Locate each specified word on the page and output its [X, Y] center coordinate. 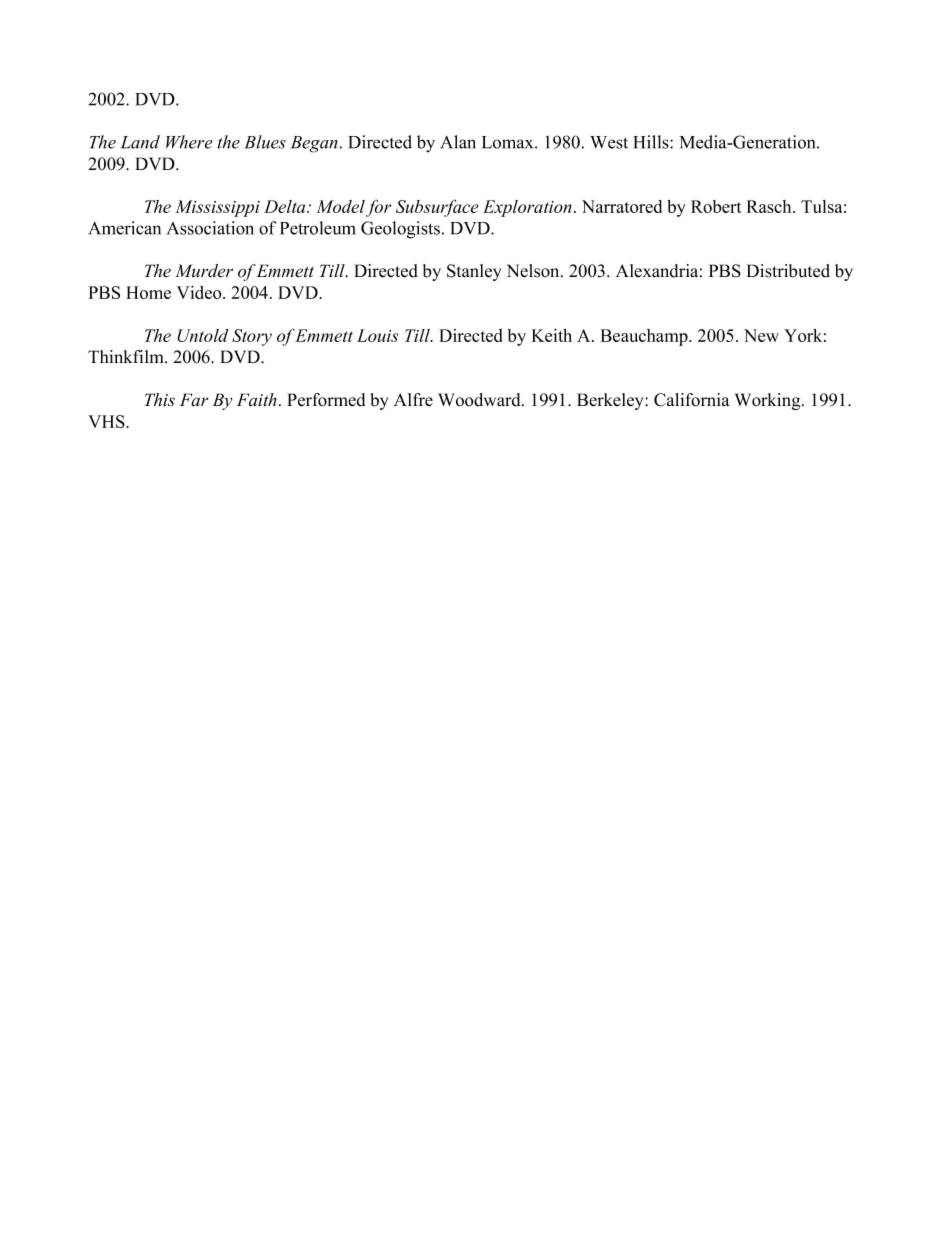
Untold [202, 335]
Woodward [480, 400]
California [691, 400]
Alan [458, 142]
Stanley [474, 272]
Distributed [788, 271]
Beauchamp [645, 337]
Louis [377, 335]
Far [194, 400]
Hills [652, 142]
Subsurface [437, 208]
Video [200, 292]
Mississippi [218, 208]
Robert [716, 206]
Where [189, 142]
